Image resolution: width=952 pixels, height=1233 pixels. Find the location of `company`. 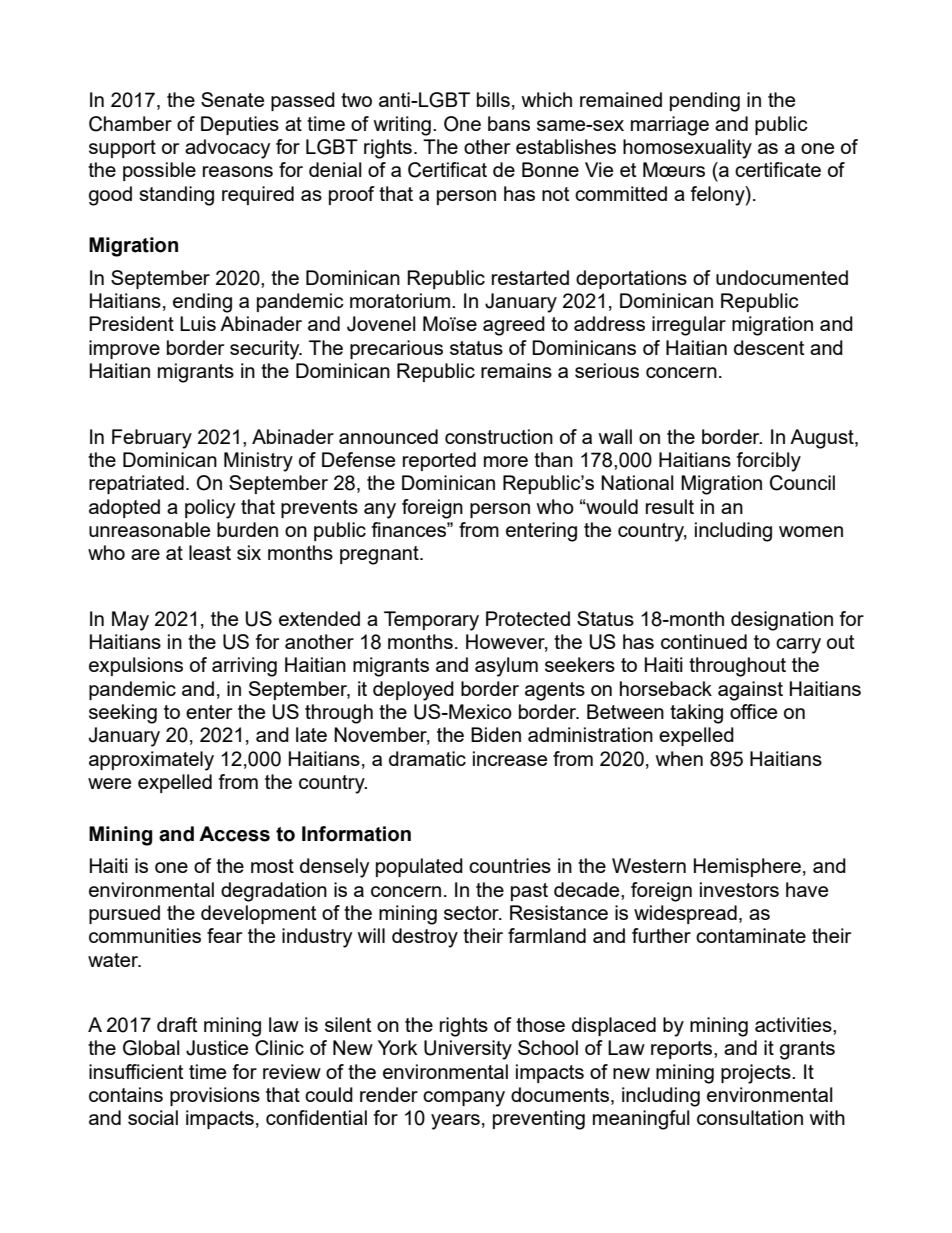

company is located at coordinates (464, 1099).
